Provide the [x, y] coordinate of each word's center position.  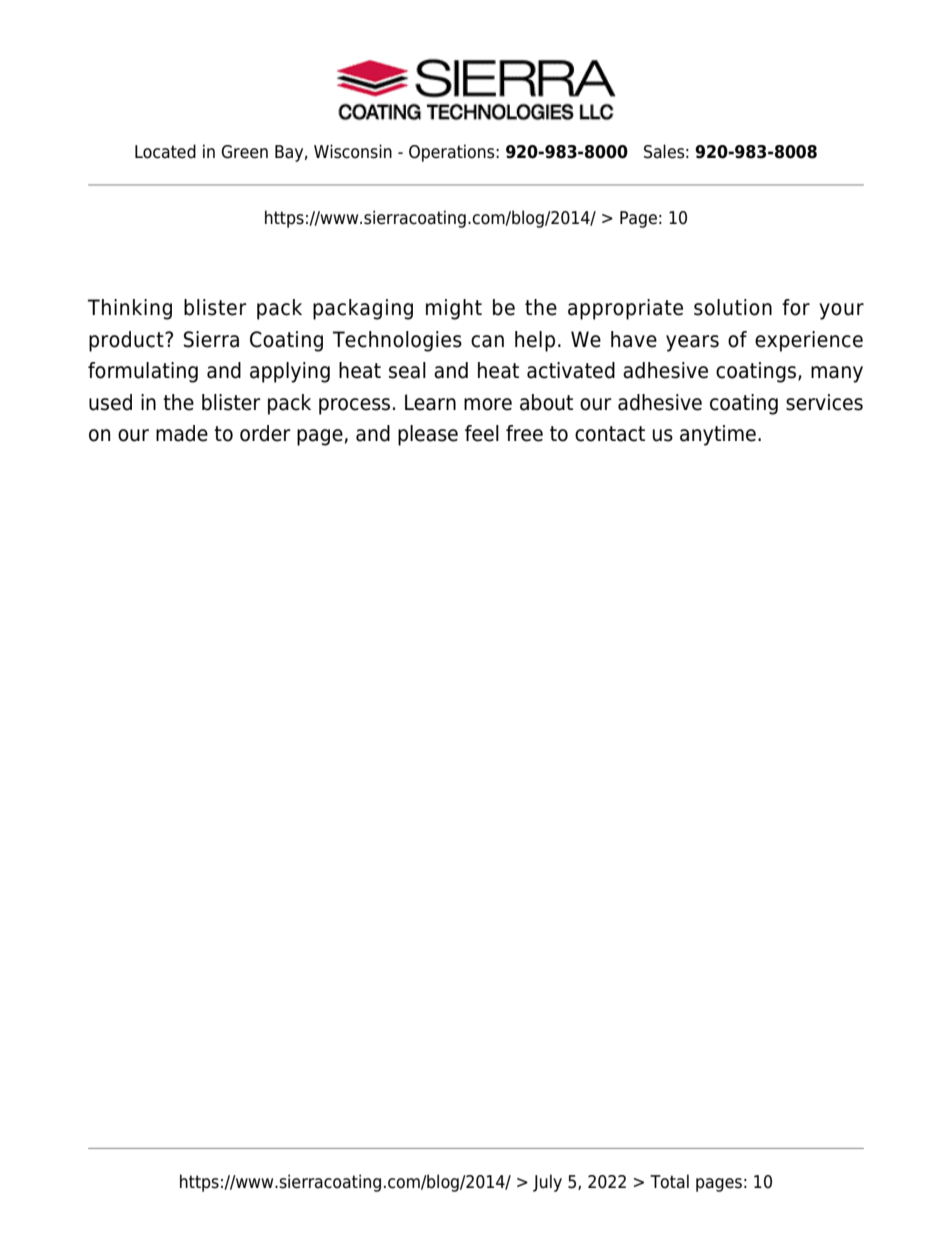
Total [669, 1181]
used [110, 402]
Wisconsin [353, 151]
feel [482, 433]
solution [733, 307]
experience [809, 341]
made [182, 433]
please [428, 435]
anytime [718, 435]
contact [610, 434]
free [524, 433]
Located [165, 151]
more [488, 404]
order [265, 433]
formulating [143, 372]
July [547, 1183]
